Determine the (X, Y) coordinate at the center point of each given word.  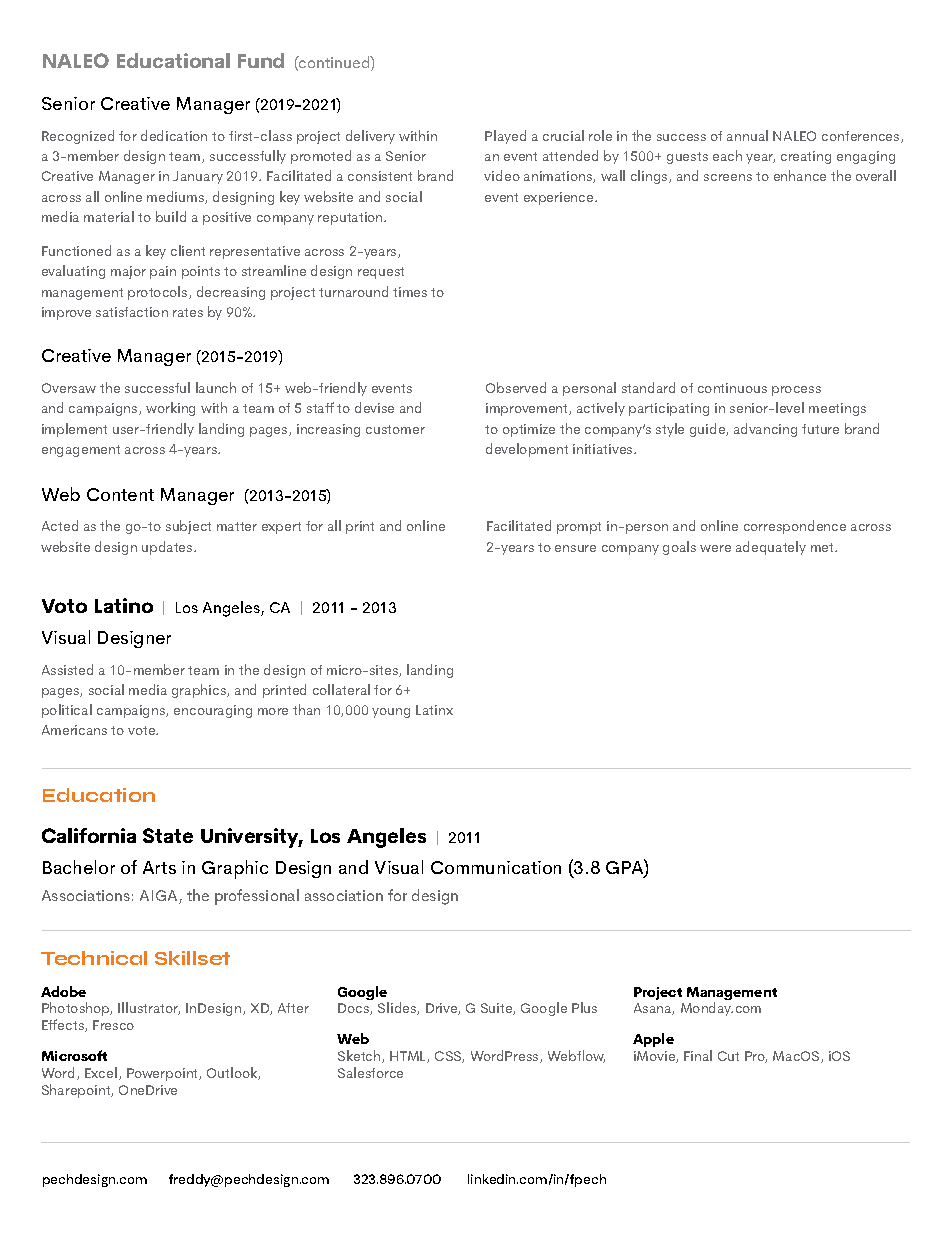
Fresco (113, 1025)
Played (505, 137)
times (410, 292)
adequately (771, 548)
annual (747, 135)
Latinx (434, 710)
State (168, 835)
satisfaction (132, 312)
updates (168, 548)
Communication (496, 867)
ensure (575, 548)
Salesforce (370, 1072)
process (796, 391)
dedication (174, 135)
